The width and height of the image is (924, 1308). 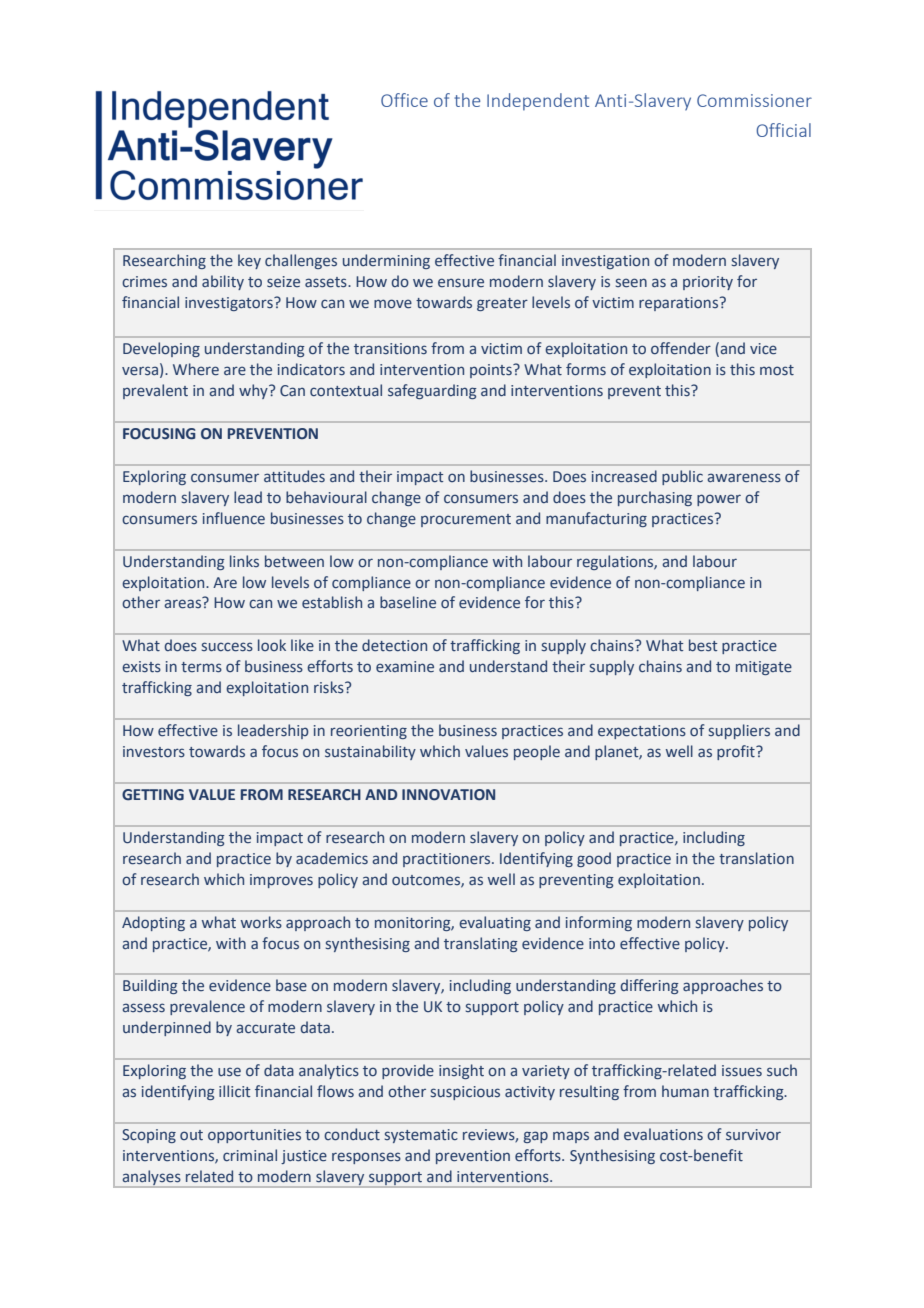 What do you see at coordinates (404, 100) in the image?
I see `Office` at bounding box center [404, 100].
